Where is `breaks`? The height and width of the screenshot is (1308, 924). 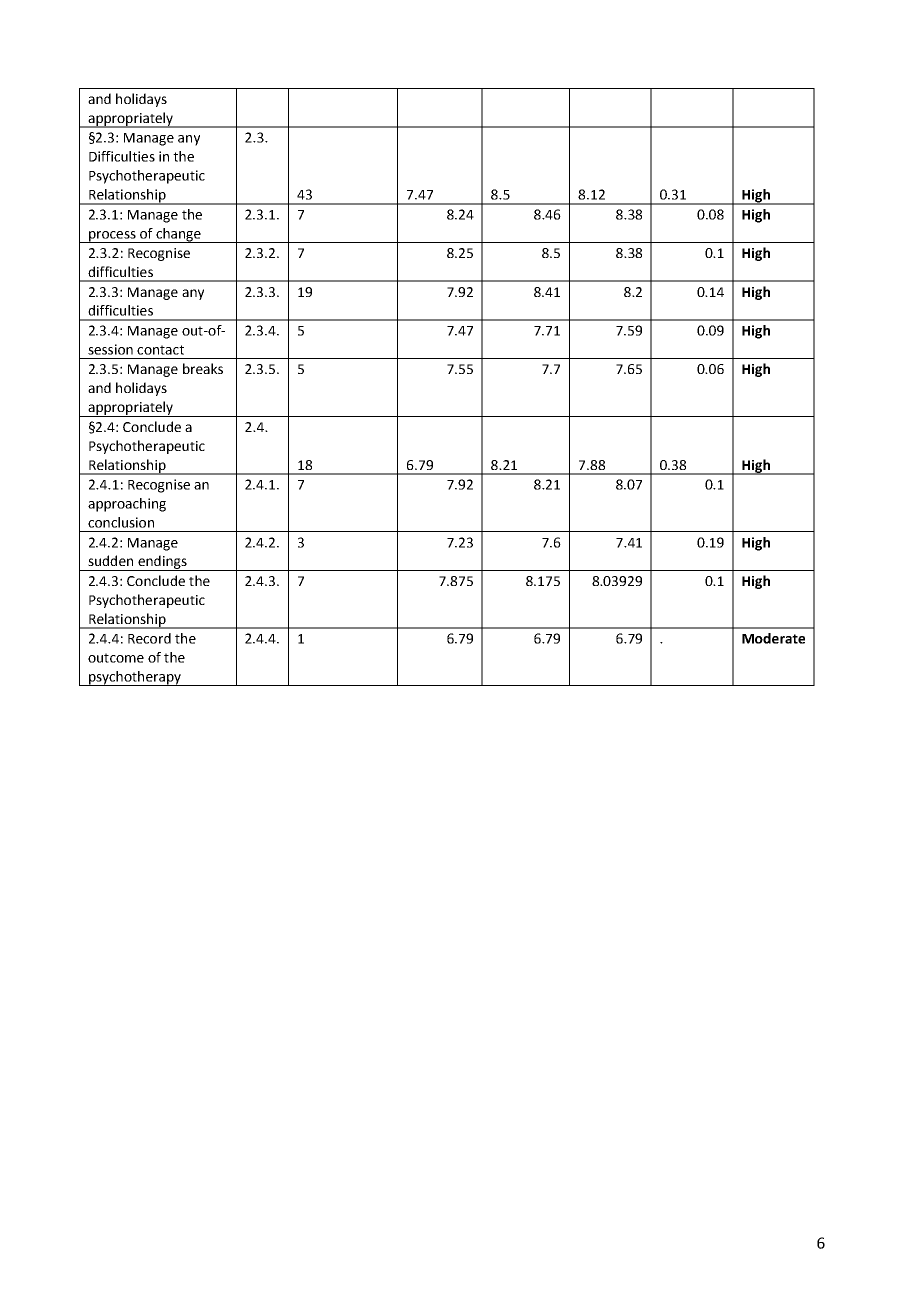 breaks is located at coordinates (203, 368).
